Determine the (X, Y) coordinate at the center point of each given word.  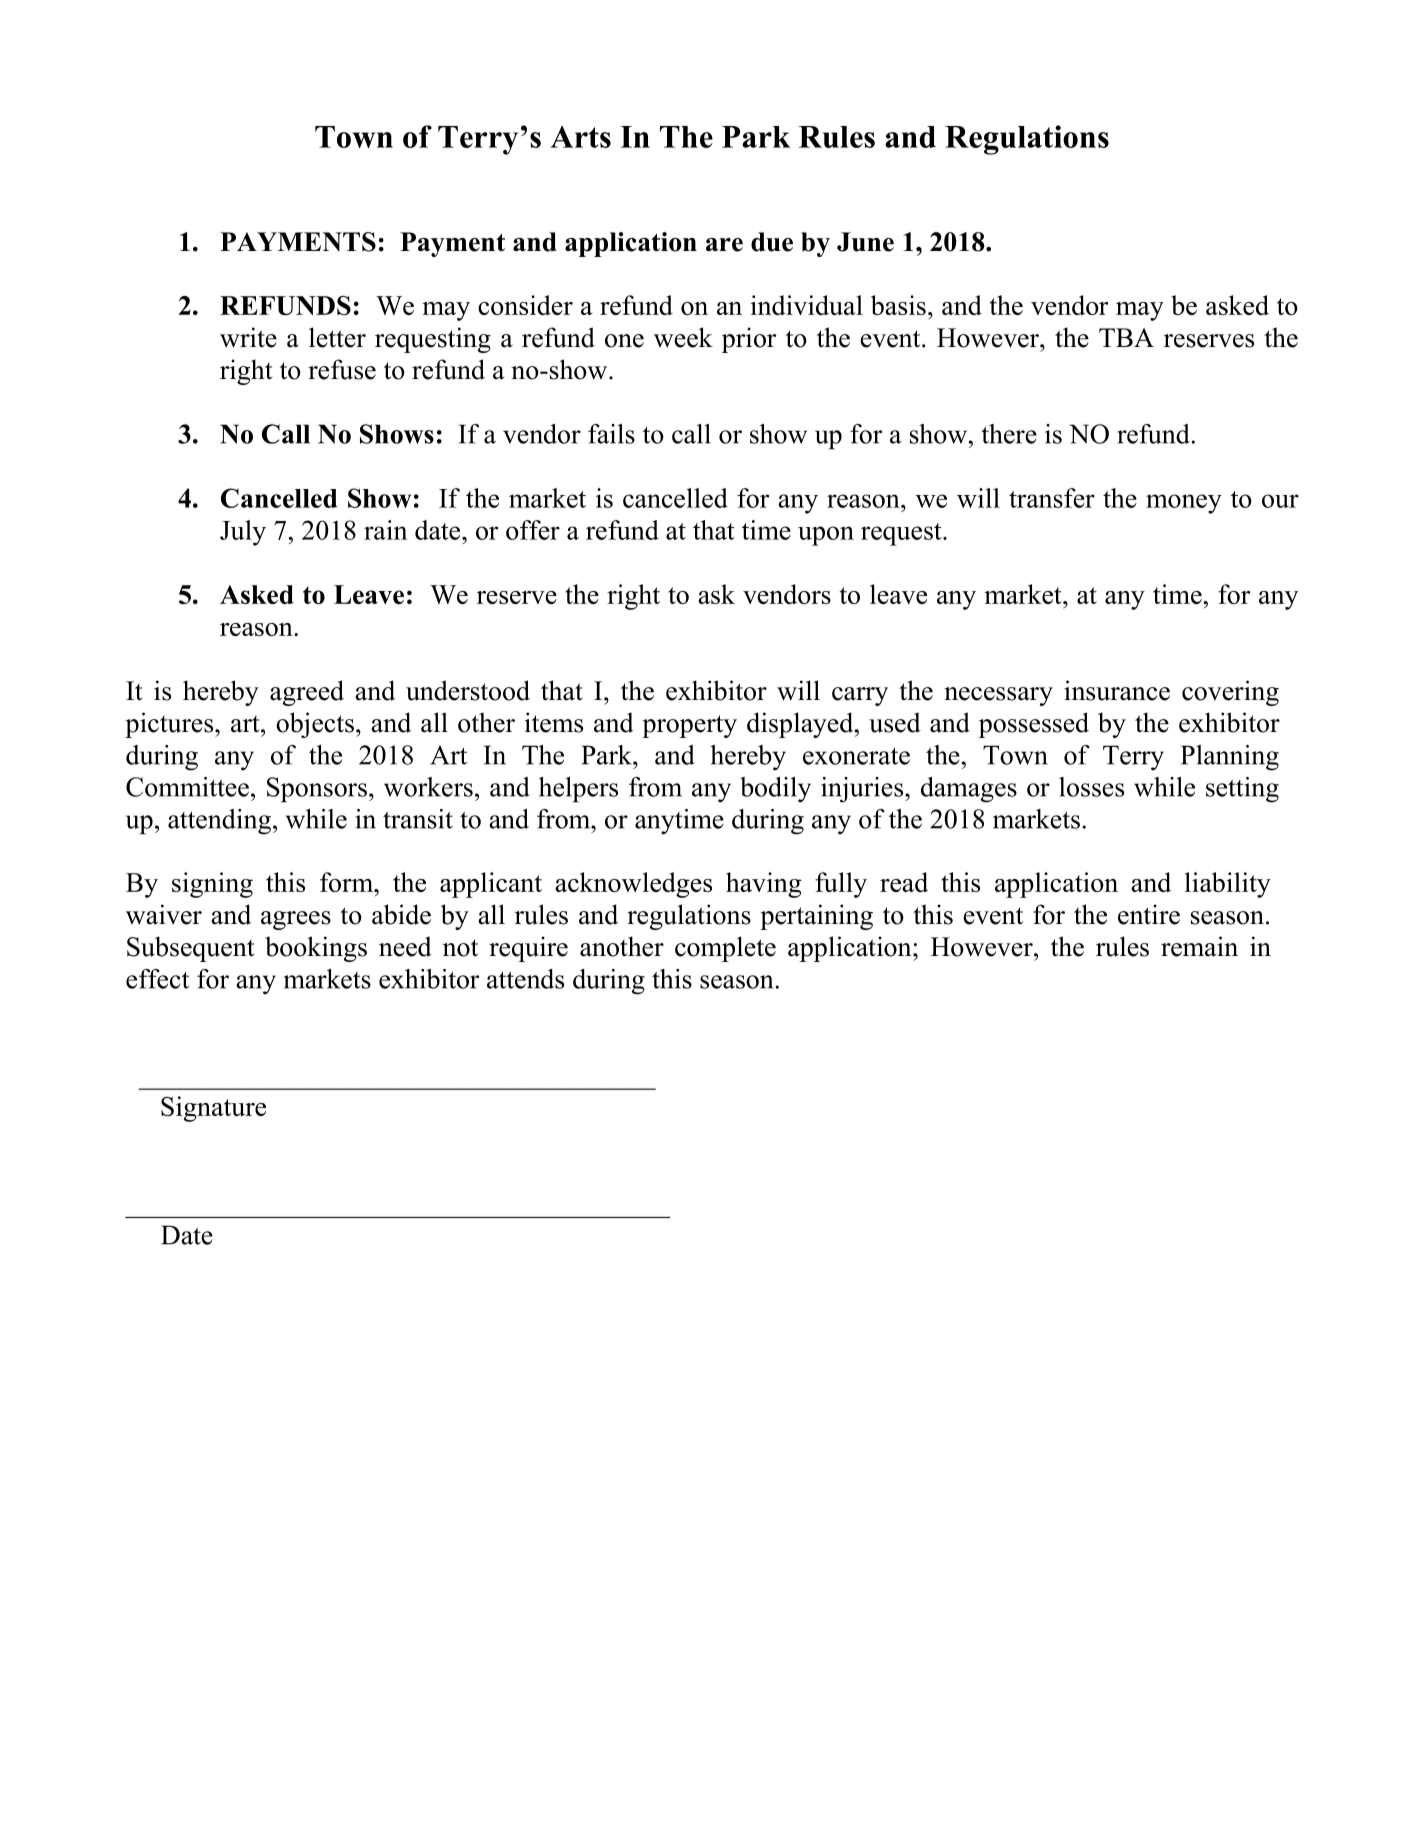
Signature (213, 1109)
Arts (580, 137)
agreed (307, 693)
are (724, 245)
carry (860, 696)
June (865, 242)
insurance (1117, 690)
